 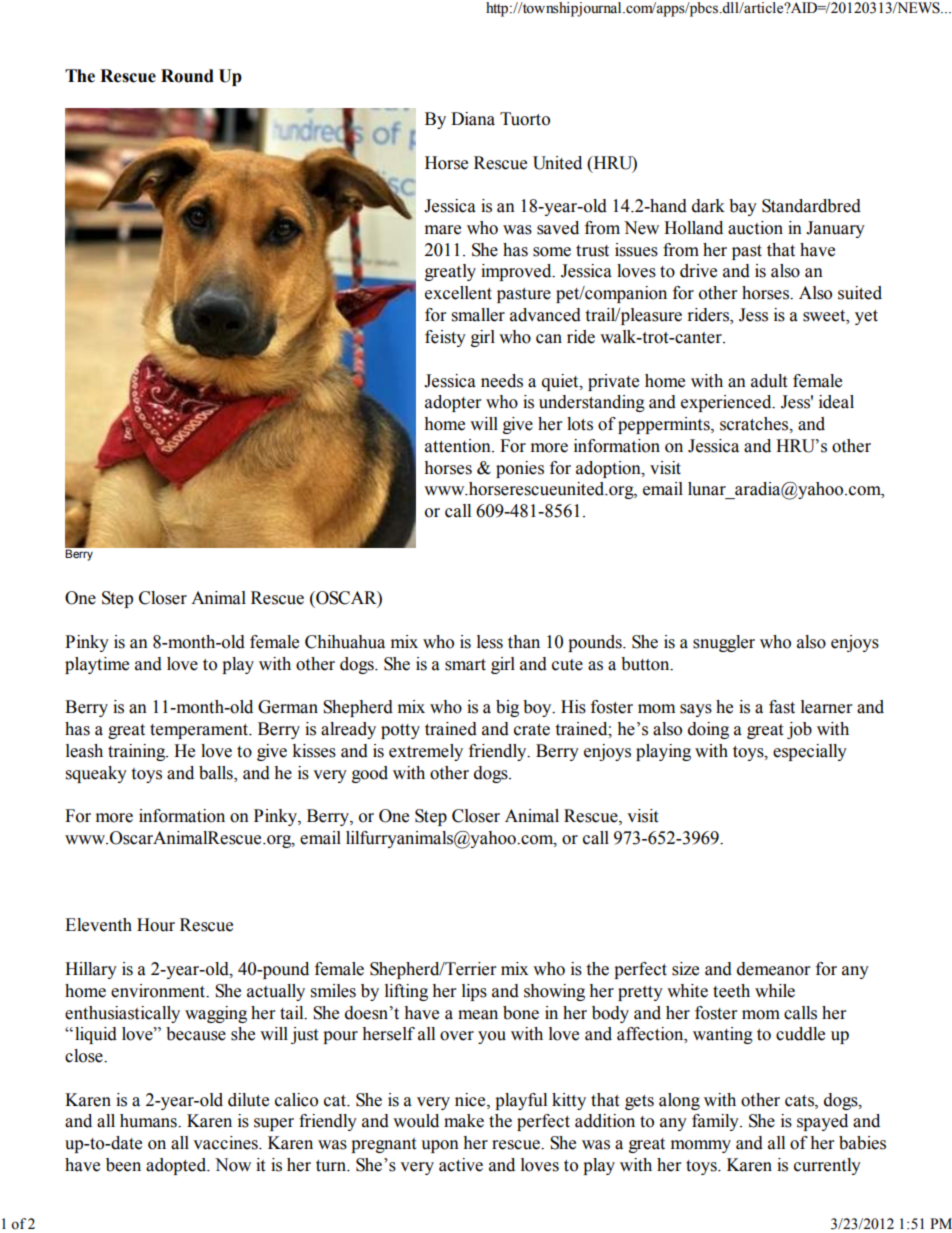 What do you see at coordinates (474, 992) in the page?
I see `lips` at bounding box center [474, 992].
